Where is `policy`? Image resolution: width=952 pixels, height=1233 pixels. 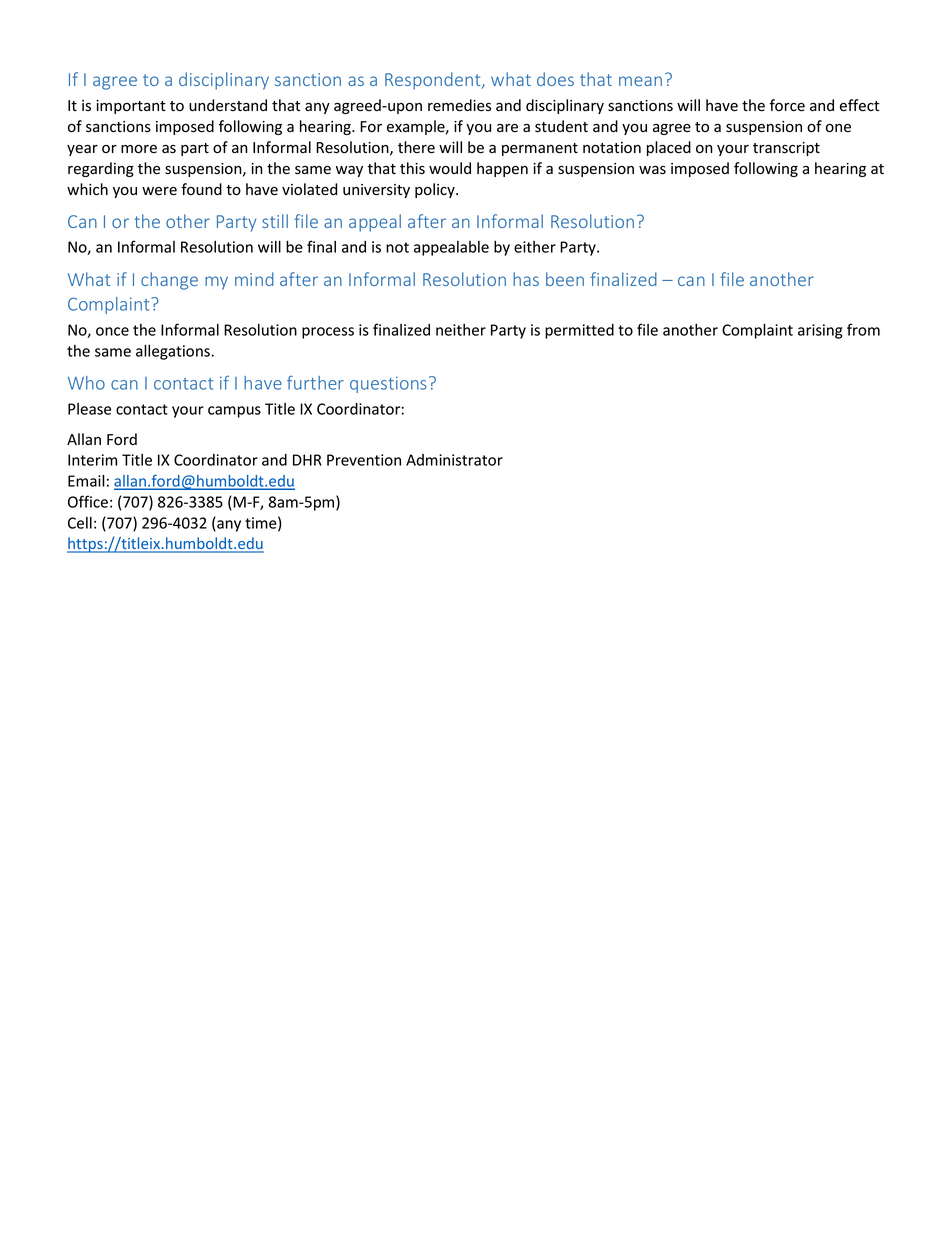
policy is located at coordinates (436, 190).
